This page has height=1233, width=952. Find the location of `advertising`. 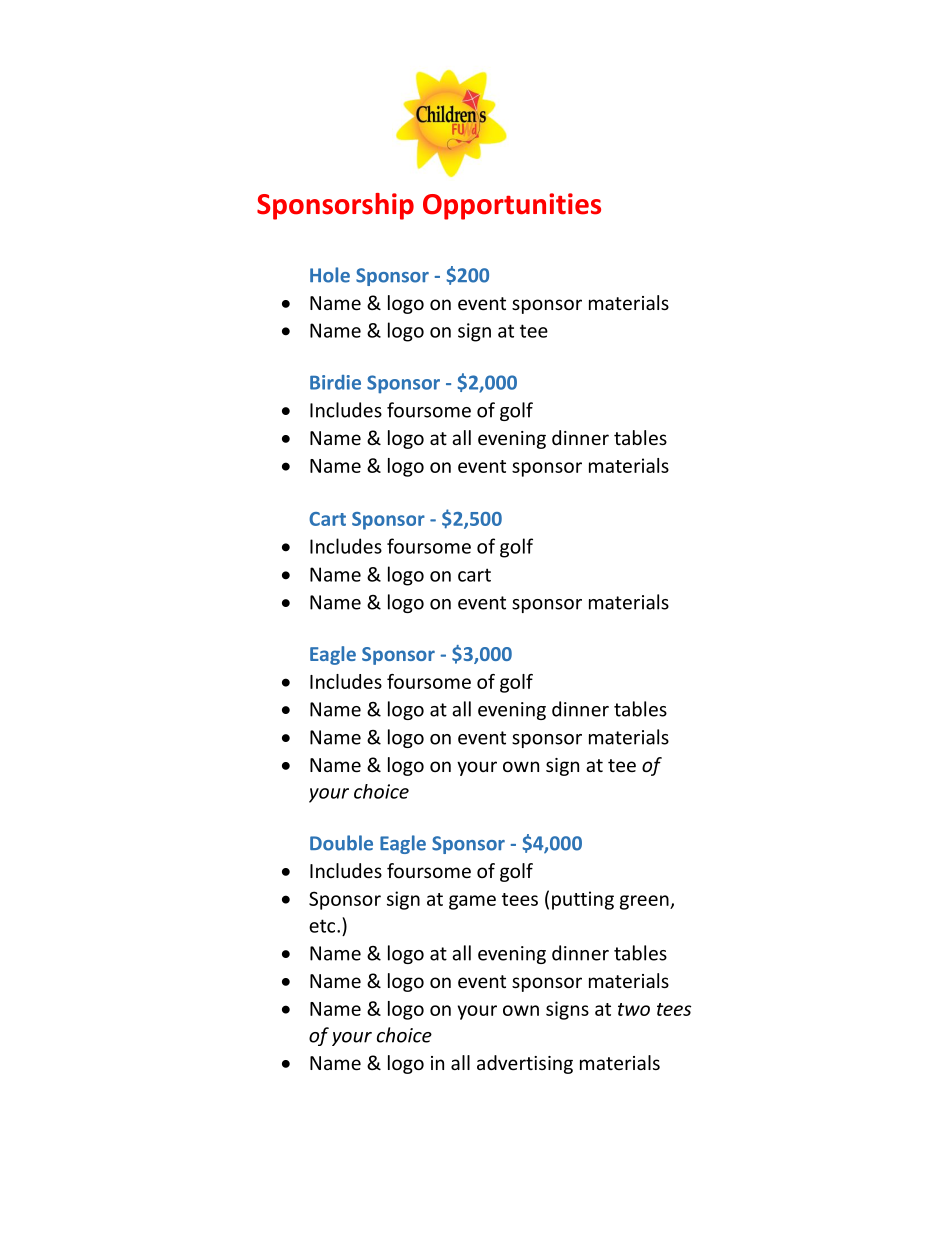

advertising is located at coordinates (525, 1064).
